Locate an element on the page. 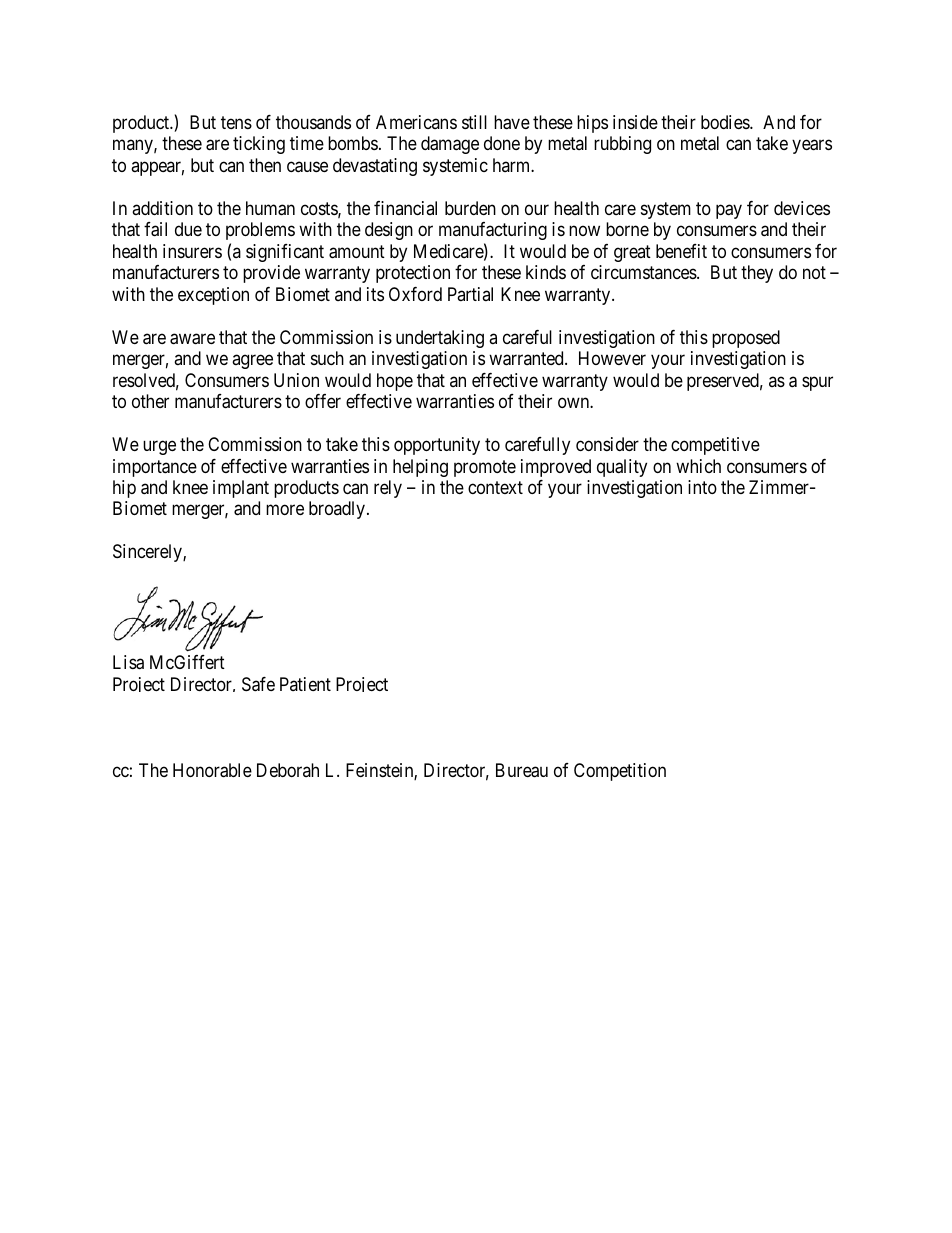  spur is located at coordinates (817, 383).
